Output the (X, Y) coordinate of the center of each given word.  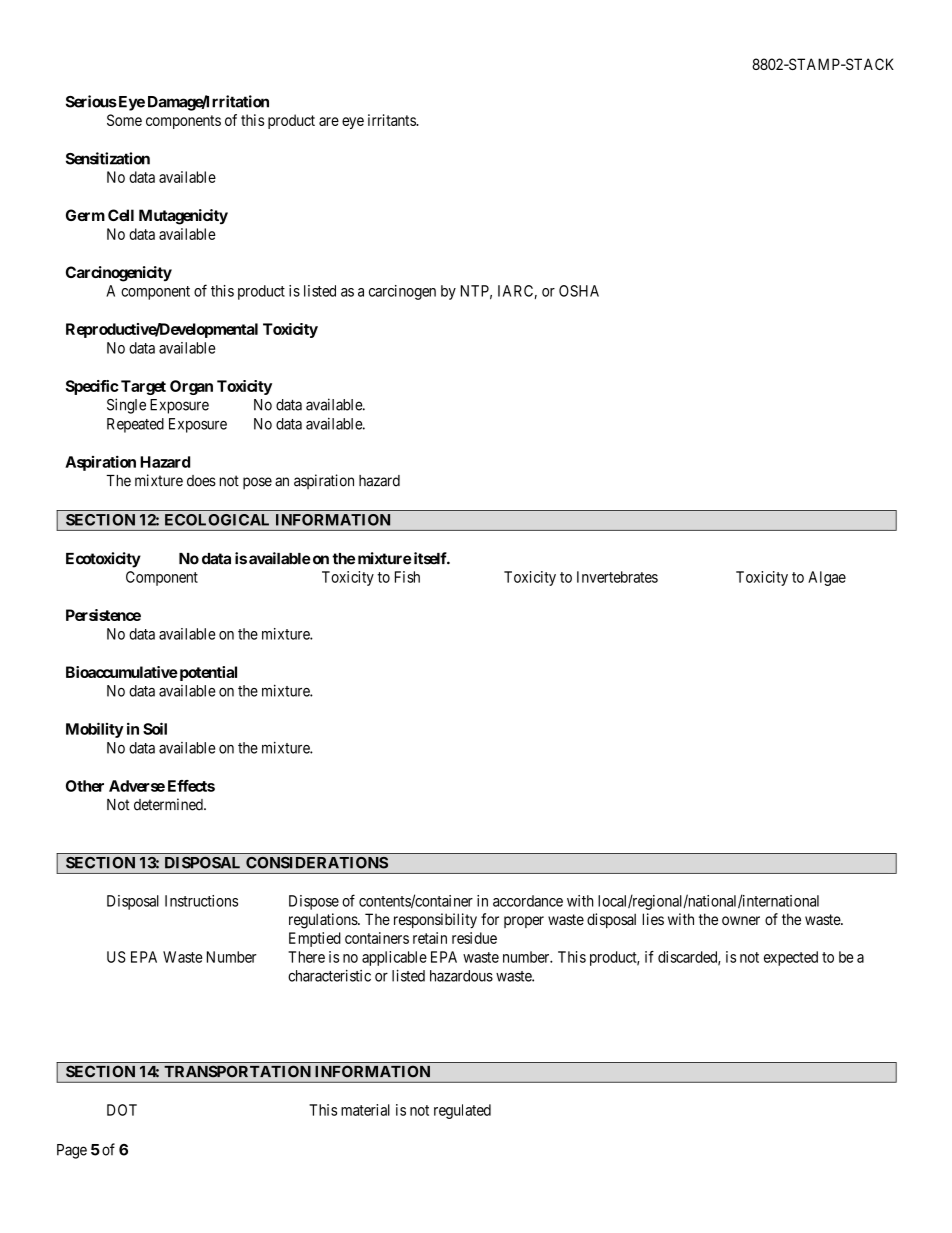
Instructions (201, 901)
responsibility (435, 921)
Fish (407, 577)
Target (143, 387)
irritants (392, 120)
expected (791, 958)
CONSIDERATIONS (317, 863)
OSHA (579, 291)
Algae (827, 578)
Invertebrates (617, 577)
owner (741, 920)
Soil (155, 728)
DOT (122, 1110)
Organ (191, 387)
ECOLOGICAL (217, 520)
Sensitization (108, 158)
